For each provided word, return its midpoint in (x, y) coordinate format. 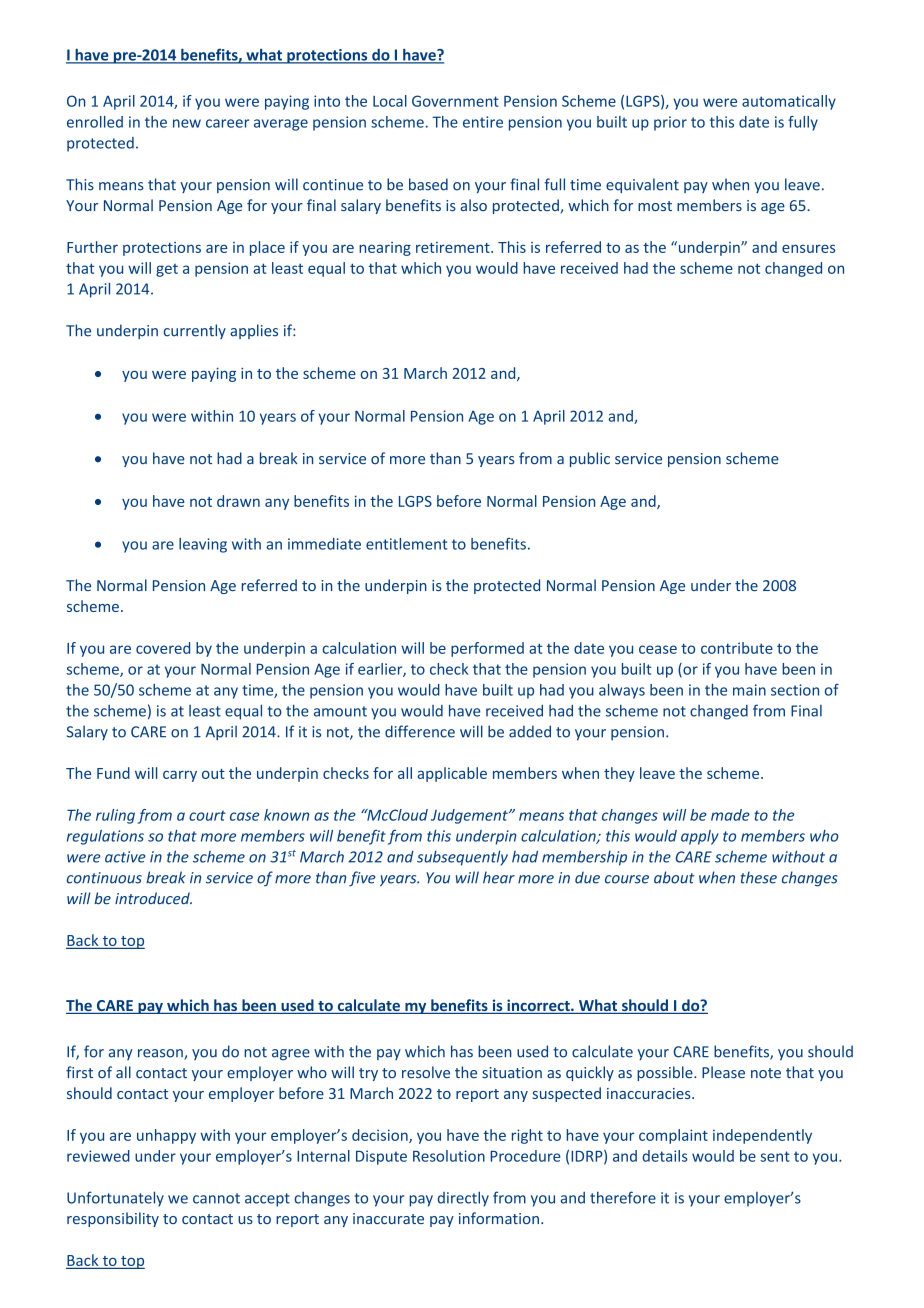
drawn (238, 501)
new (187, 123)
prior (670, 123)
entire (483, 122)
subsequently (462, 858)
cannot (216, 1198)
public (590, 459)
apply (700, 837)
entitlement (406, 544)
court (207, 815)
